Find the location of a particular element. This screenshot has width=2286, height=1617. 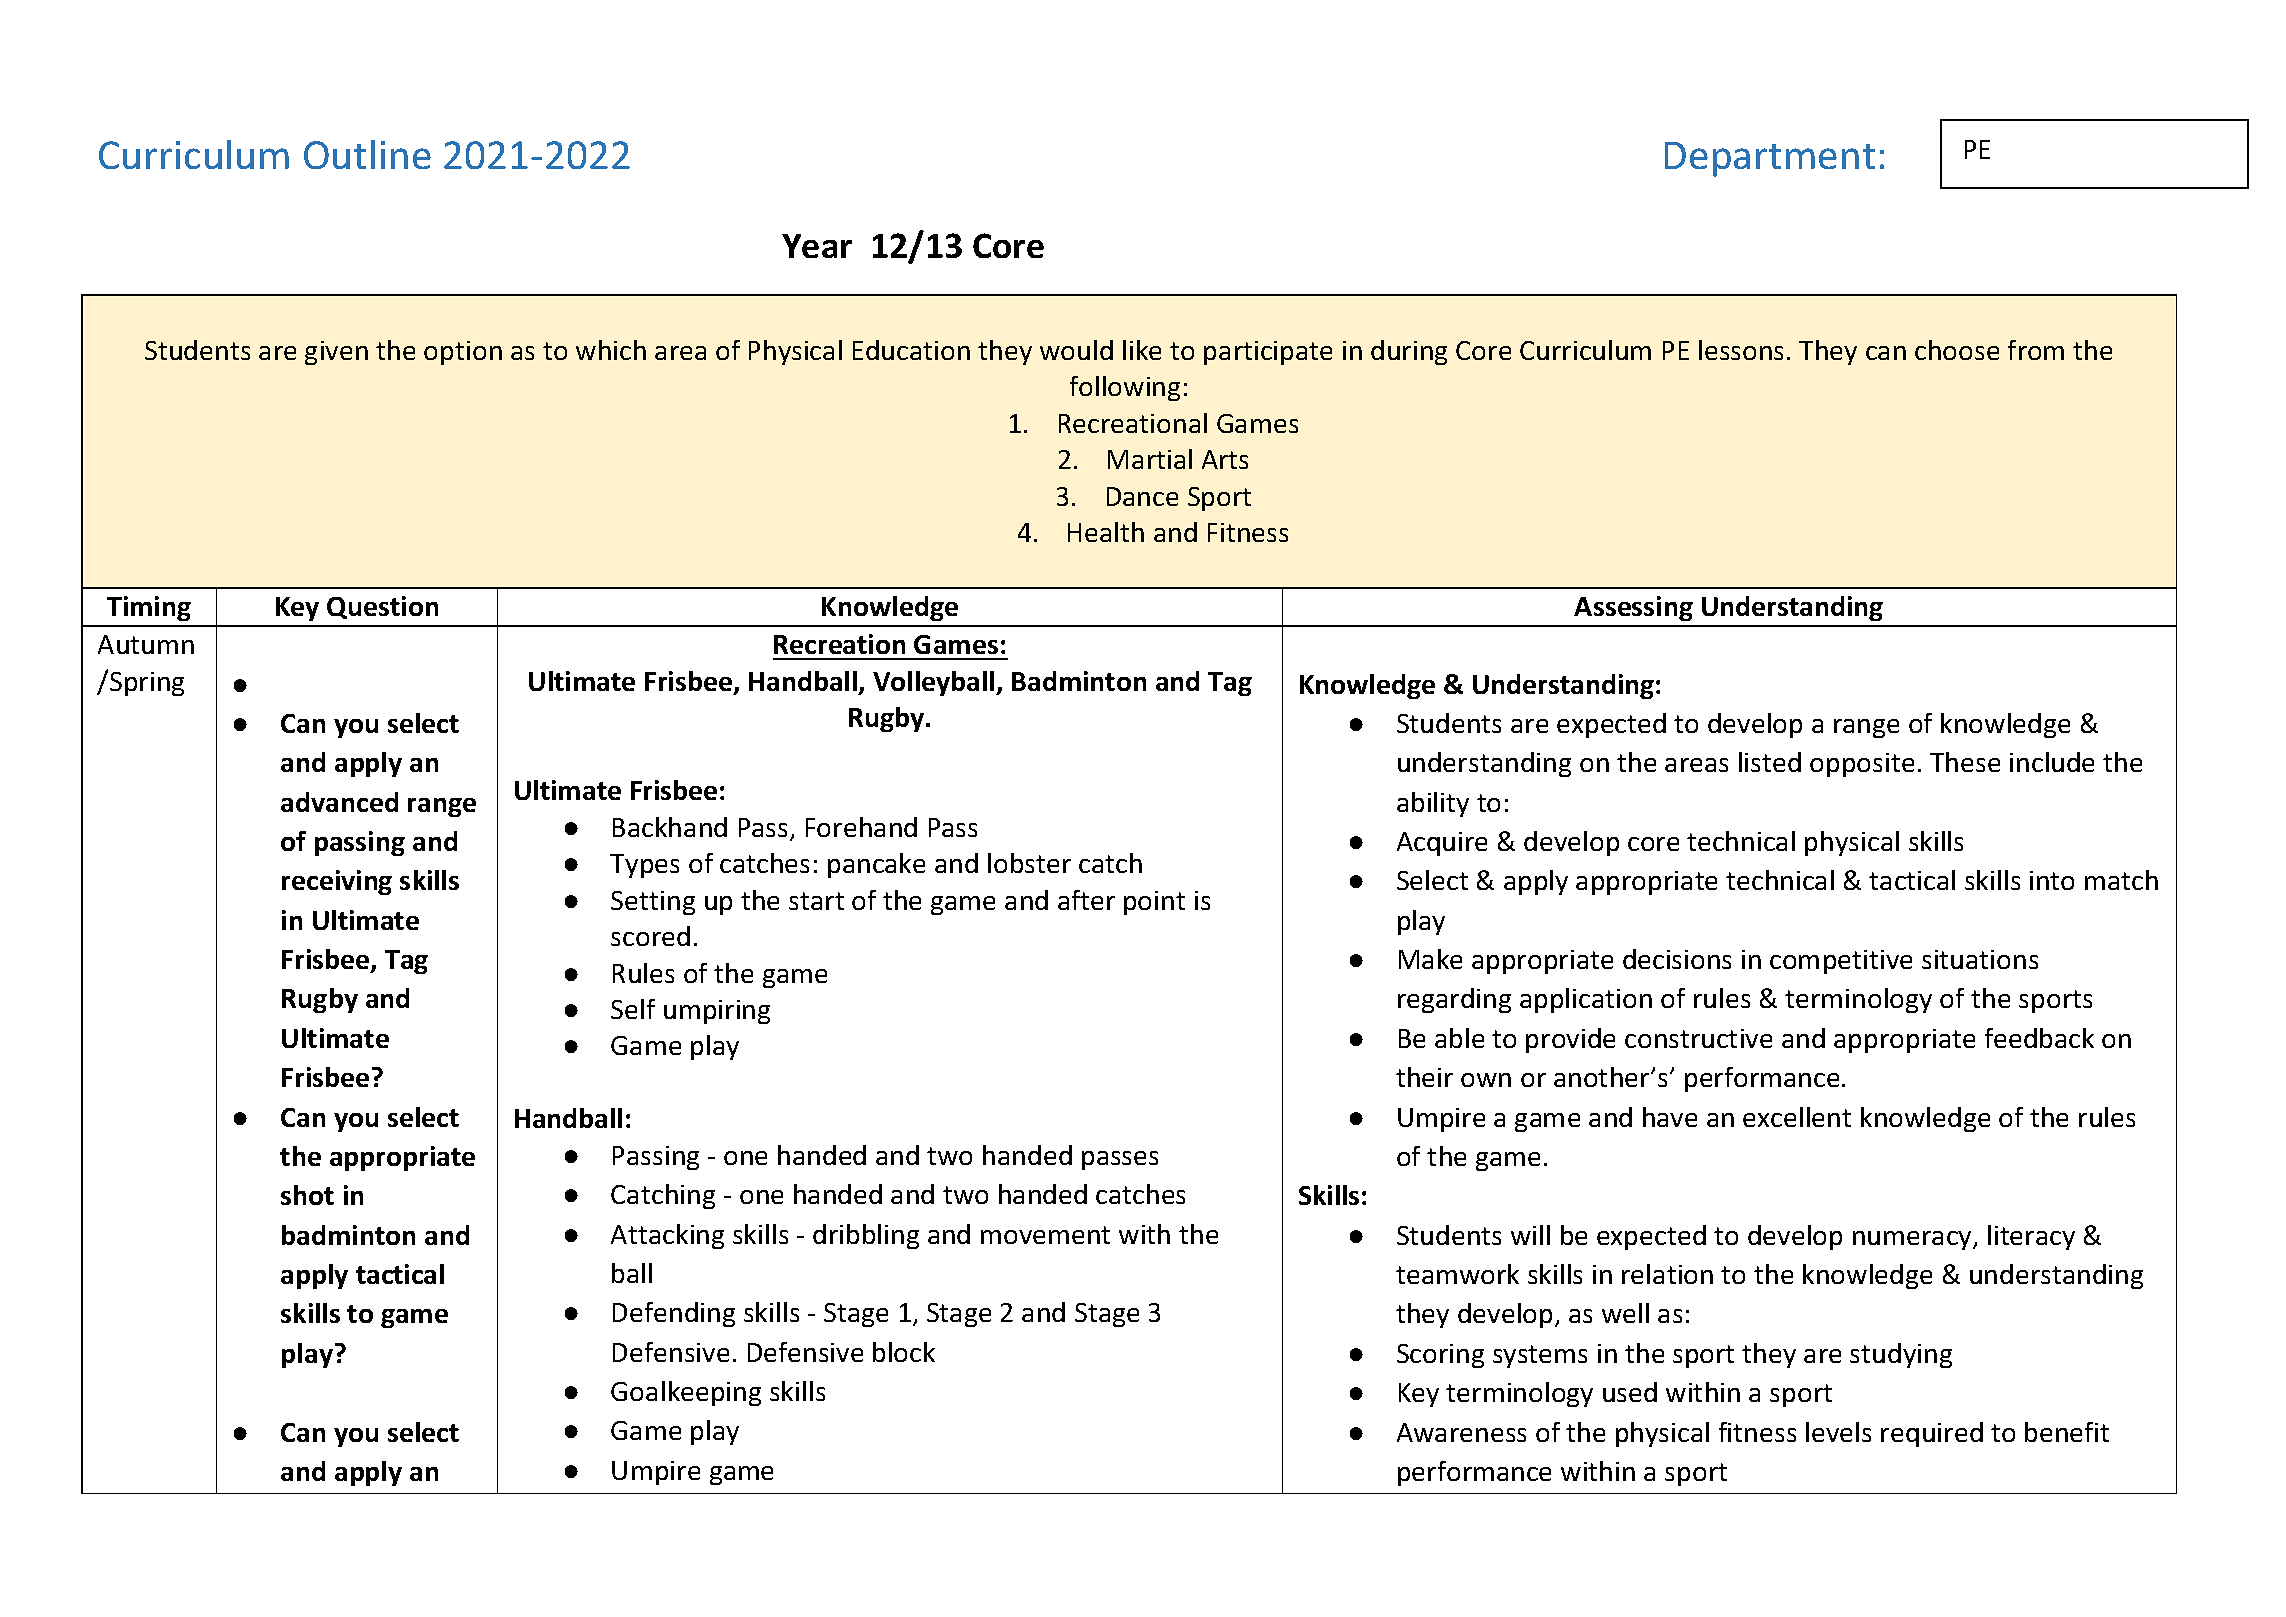

Department is located at coordinates (1770, 159).
